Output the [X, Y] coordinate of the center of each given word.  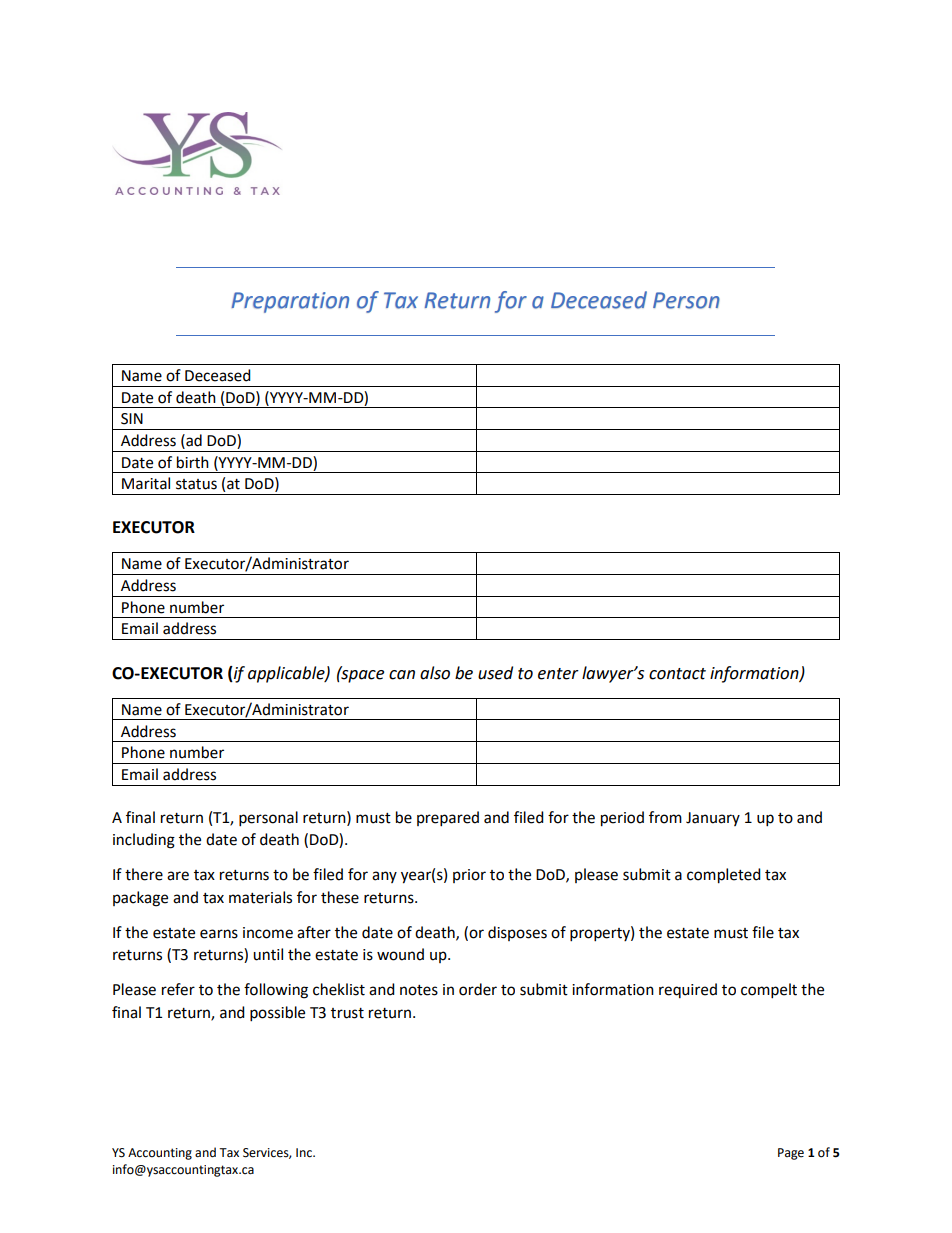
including [144, 841]
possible [277, 1014]
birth [193, 462]
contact [677, 674]
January [713, 819]
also [435, 673]
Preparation [290, 302]
